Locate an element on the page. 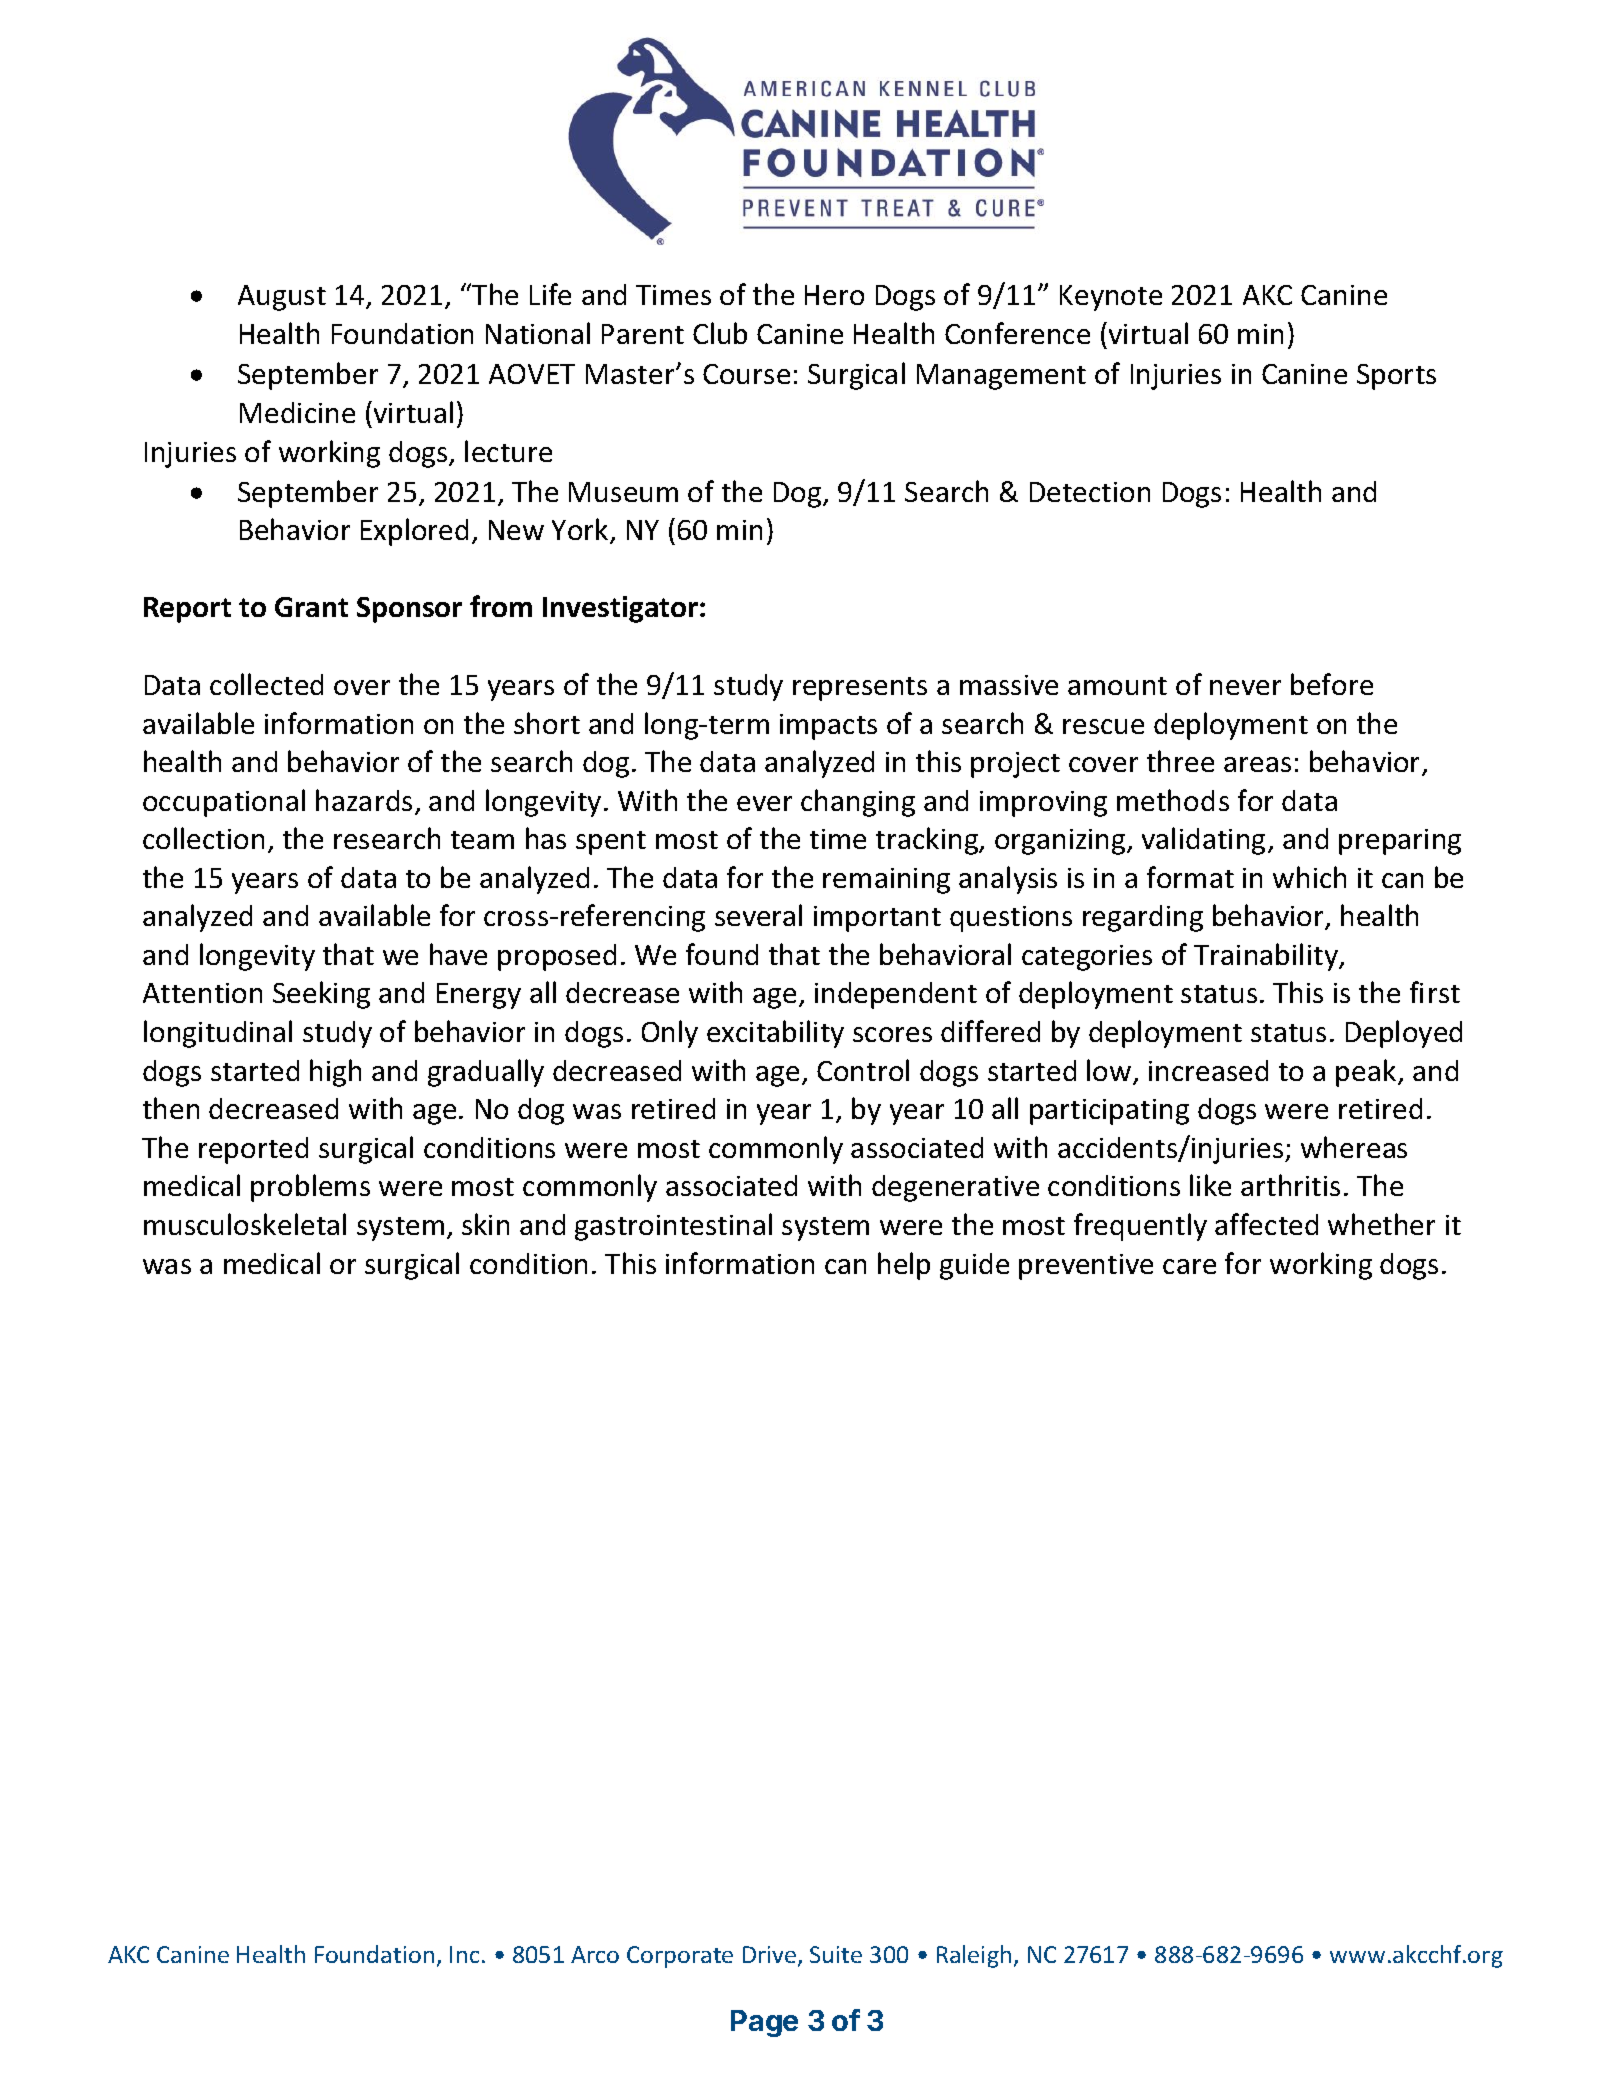  before is located at coordinates (1332, 684).
